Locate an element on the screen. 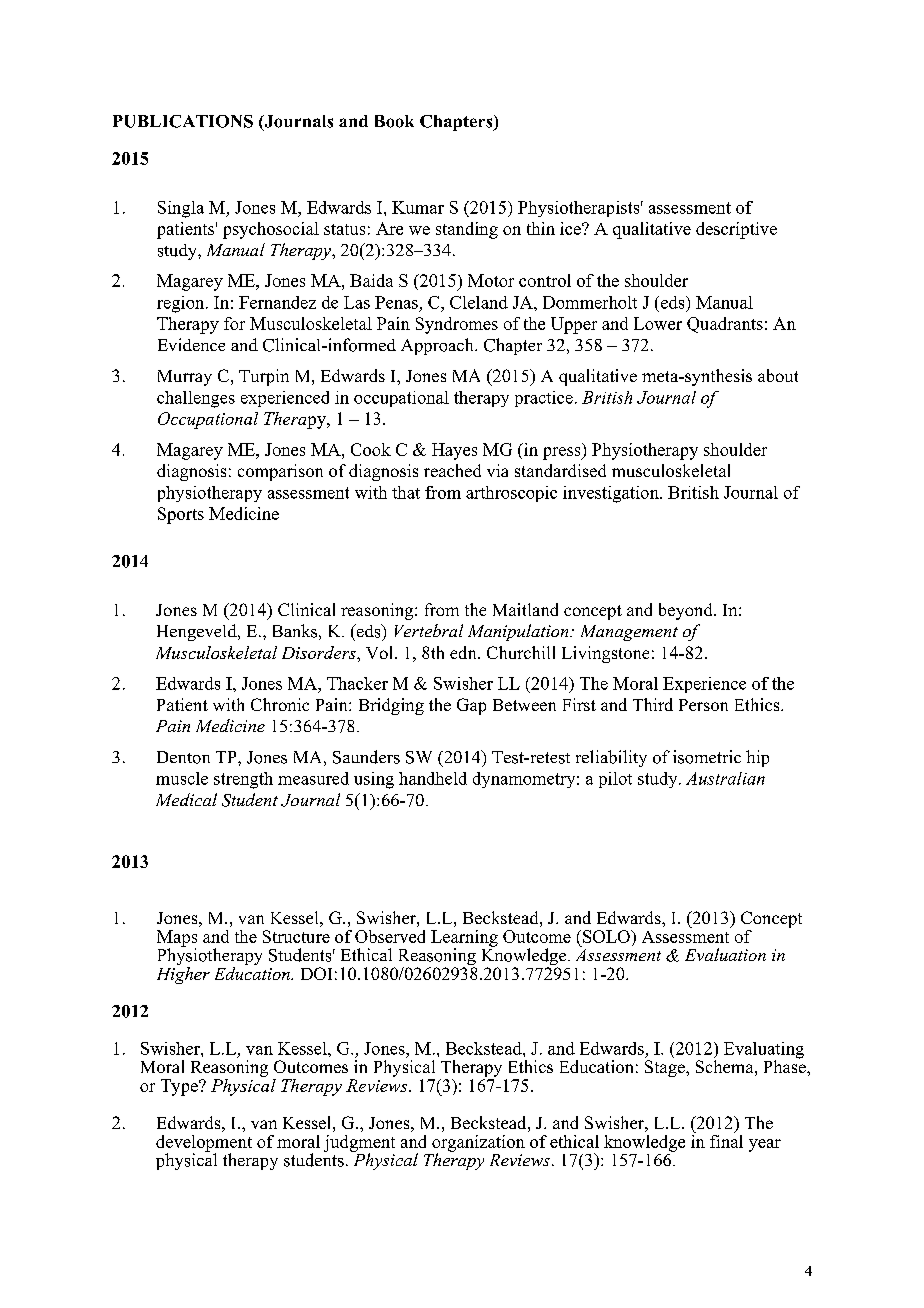  Structure is located at coordinates (296, 936).
